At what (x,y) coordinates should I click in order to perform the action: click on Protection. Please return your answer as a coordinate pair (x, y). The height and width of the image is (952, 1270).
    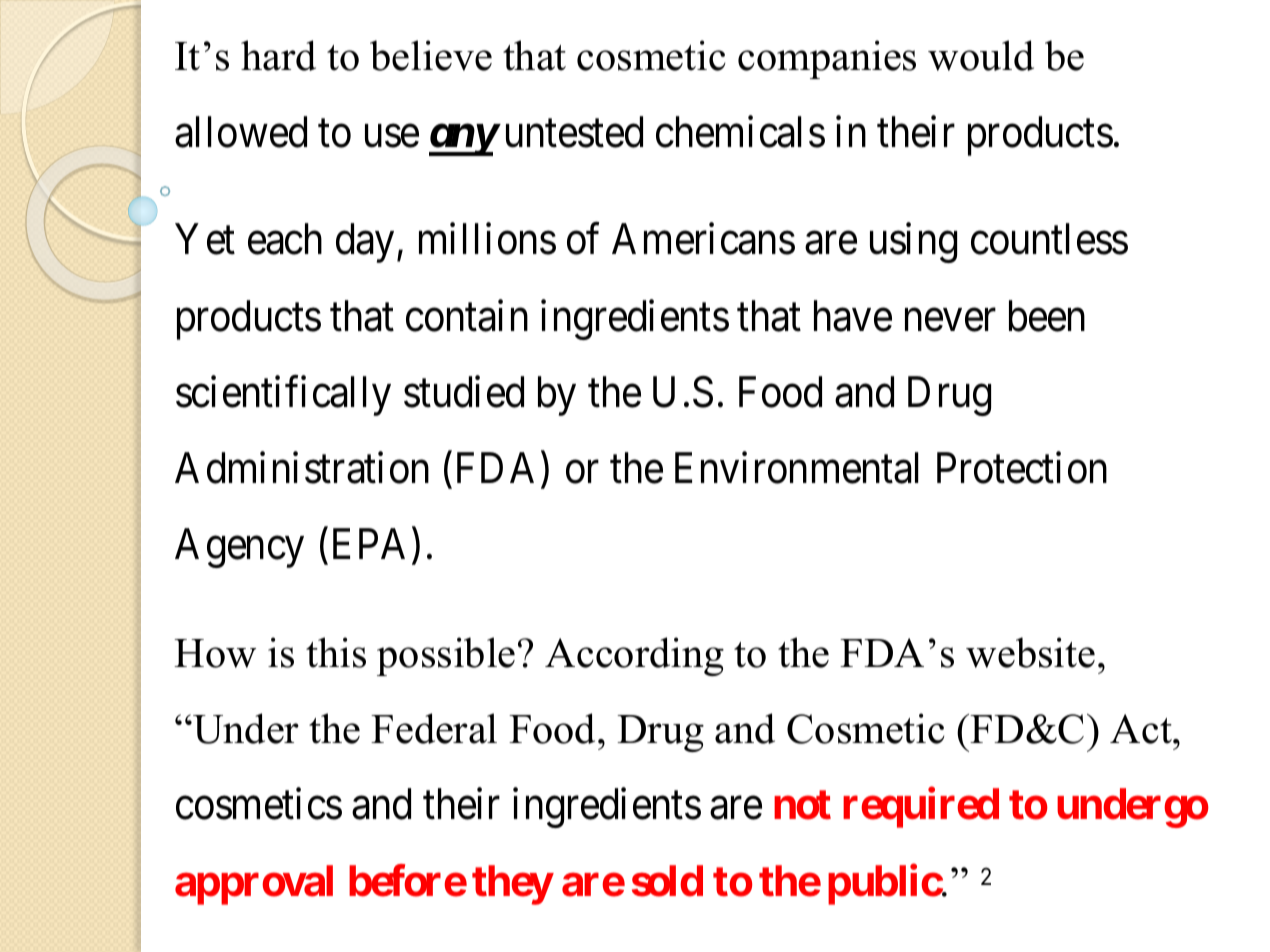
    Looking at the image, I should click on (1022, 468).
